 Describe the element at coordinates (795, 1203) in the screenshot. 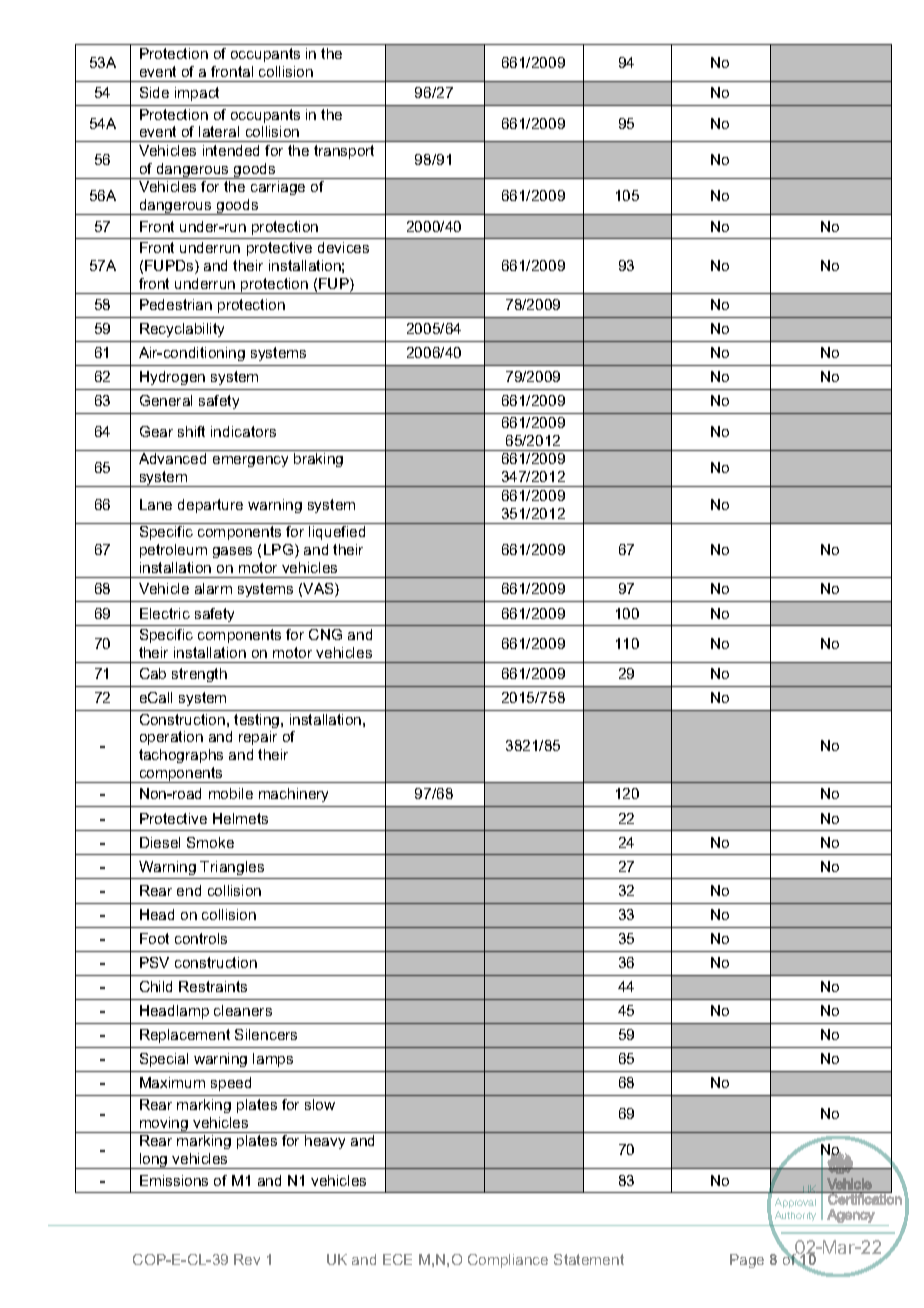

I see `Approval` at that location.
